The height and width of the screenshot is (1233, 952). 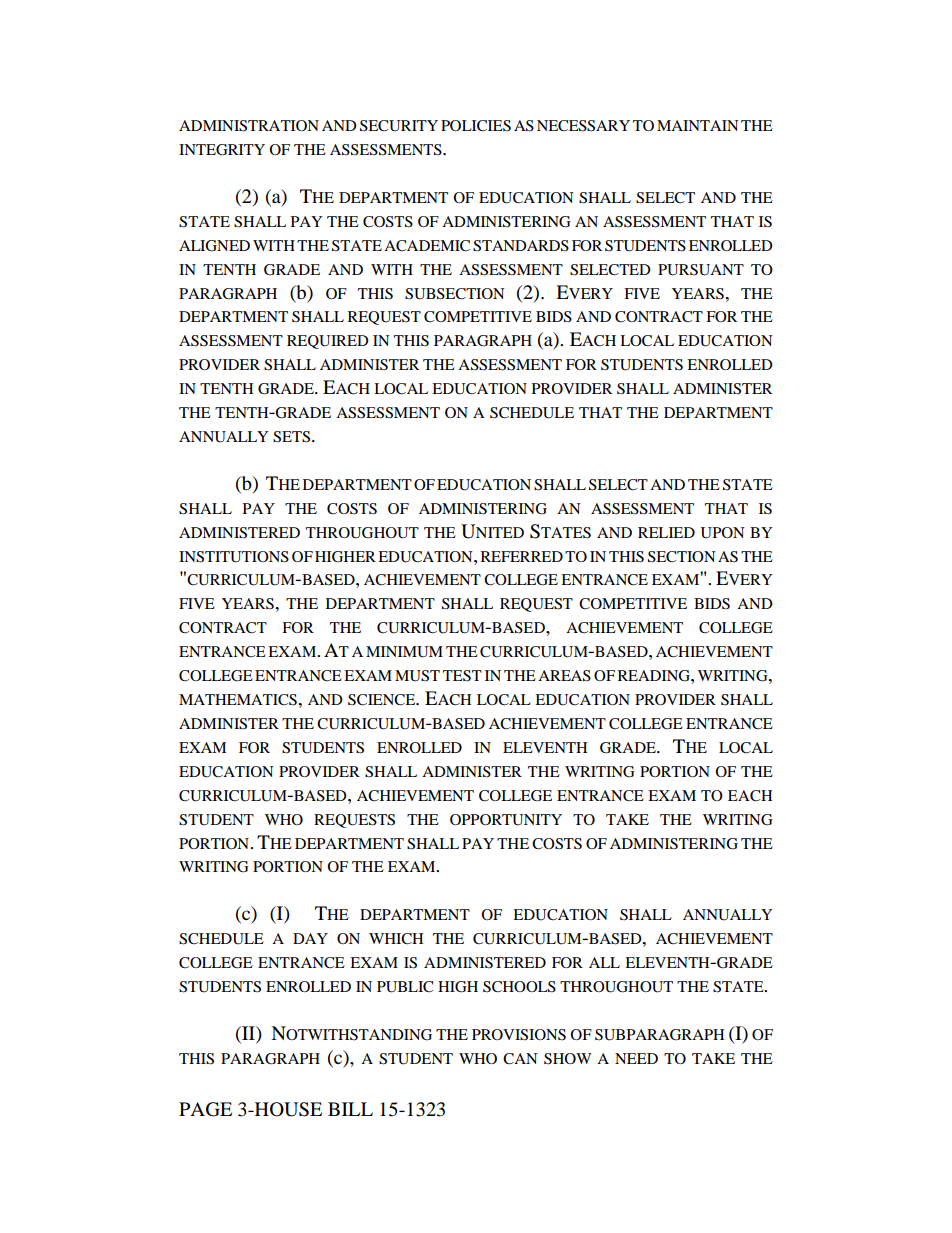 What do you see at coordinates (506, 820) in the screenshot?
I see `OPPORTUNITY` at bounding box center [506, 820].
